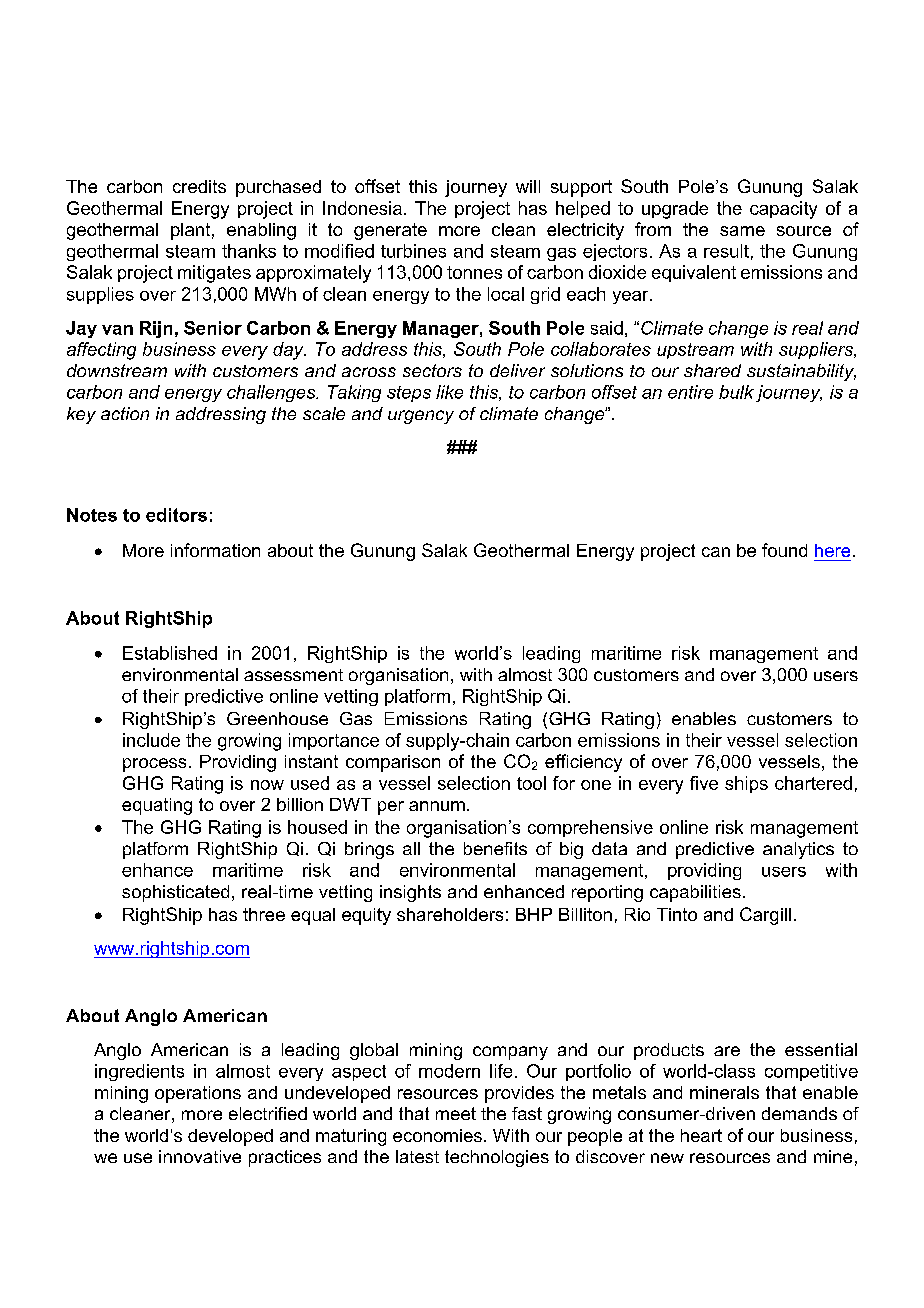 This screenshot has width=924, height=1308. I want to click on sophisticated, so click(175, 893).
